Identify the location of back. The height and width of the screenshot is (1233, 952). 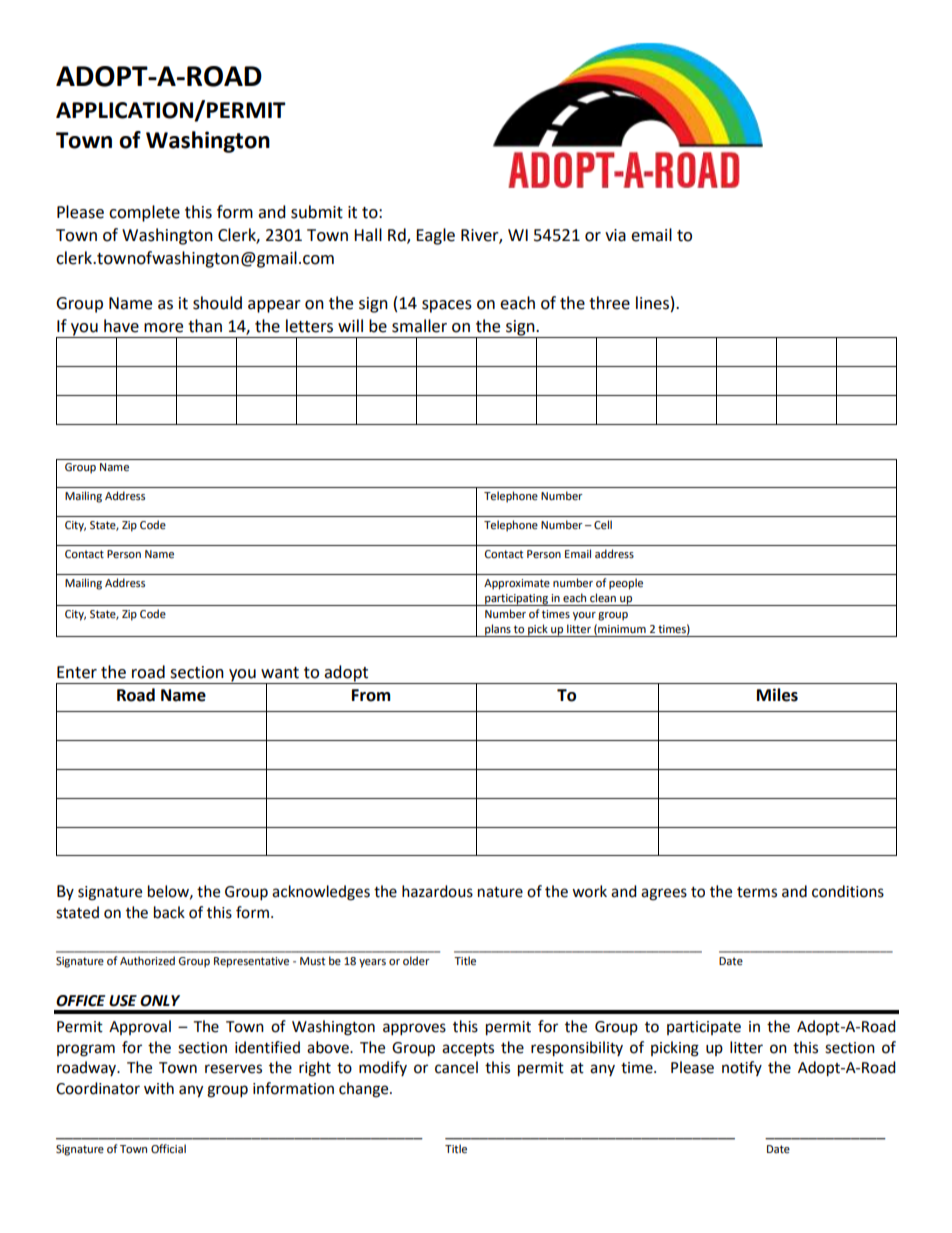
(169, 912).
